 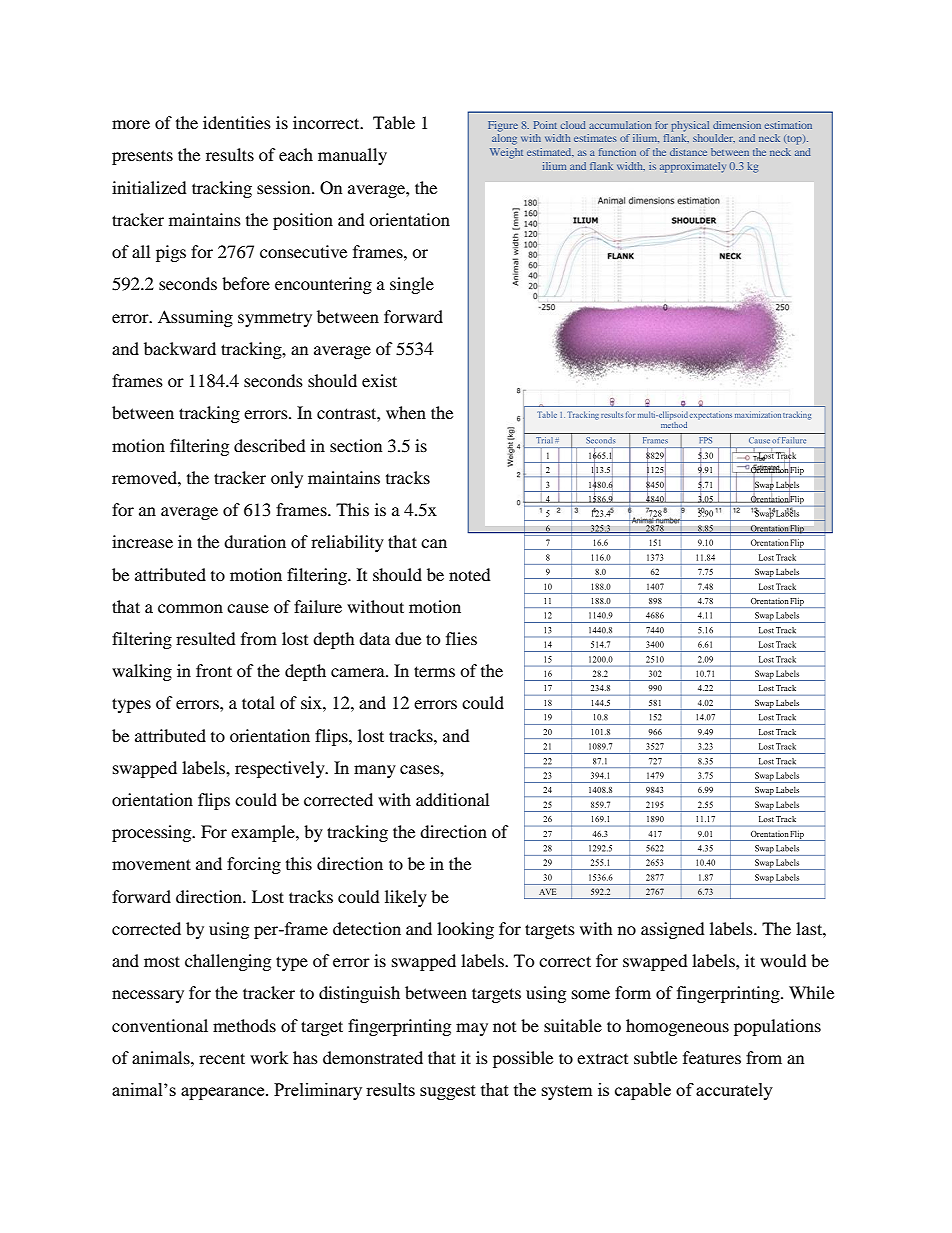 What do you see at coordinates (737, 125) in the page?
I see `dimension` at bounding box center [737, 125].
